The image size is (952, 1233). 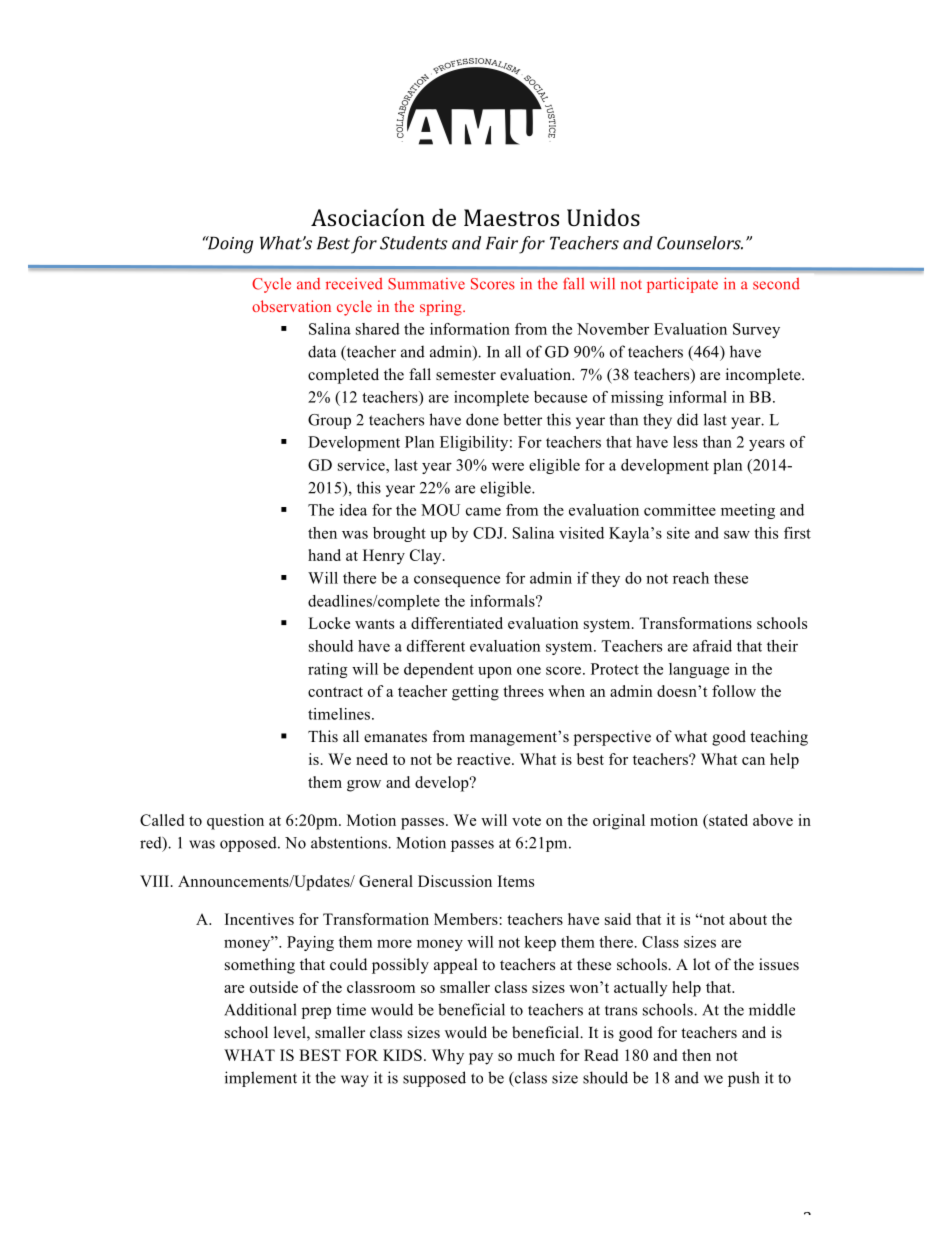 What do you see at coordinates (249, 844) in the image?
I see `opposed` at bounding box center [249, 844].
